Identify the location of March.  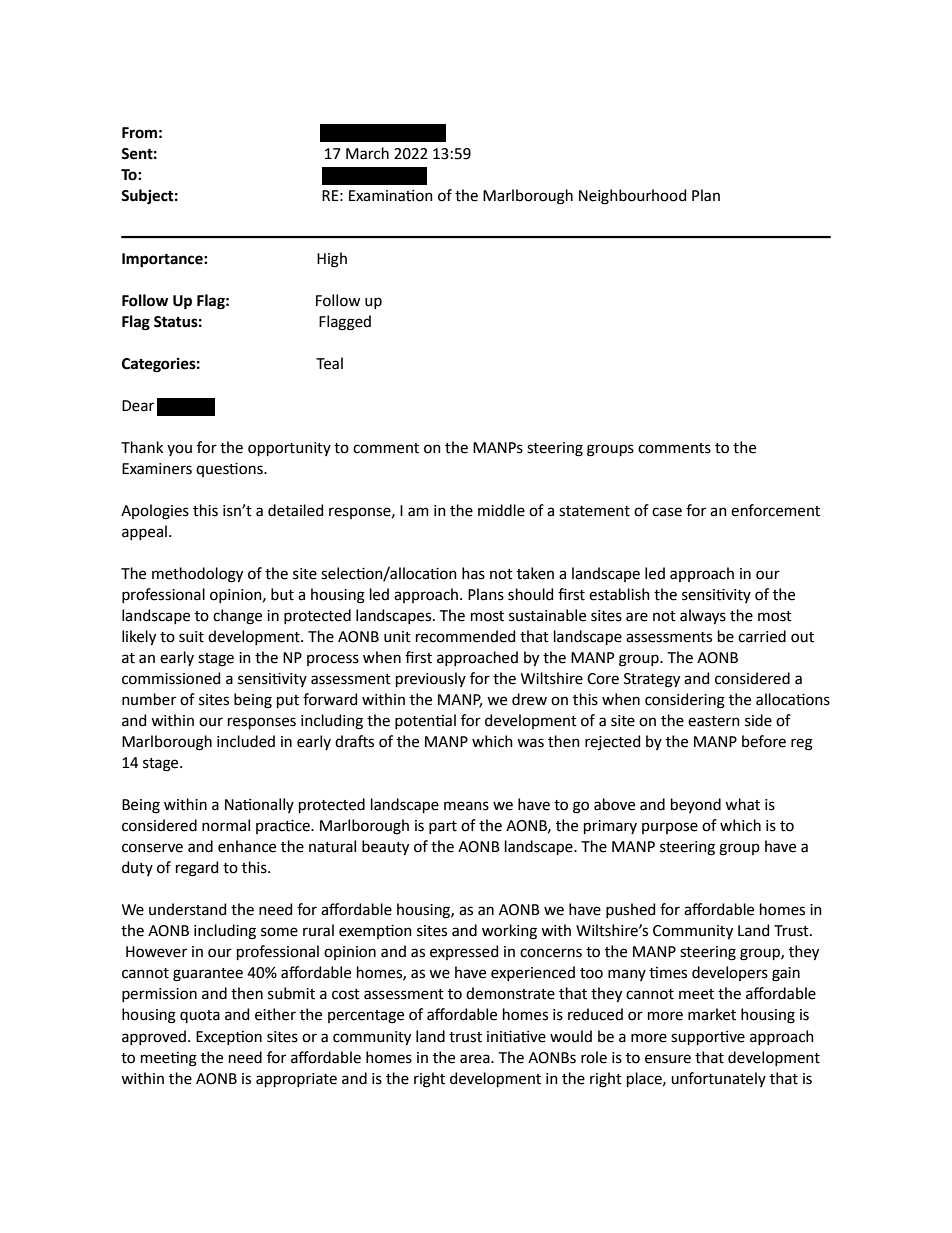
(367, 153).
